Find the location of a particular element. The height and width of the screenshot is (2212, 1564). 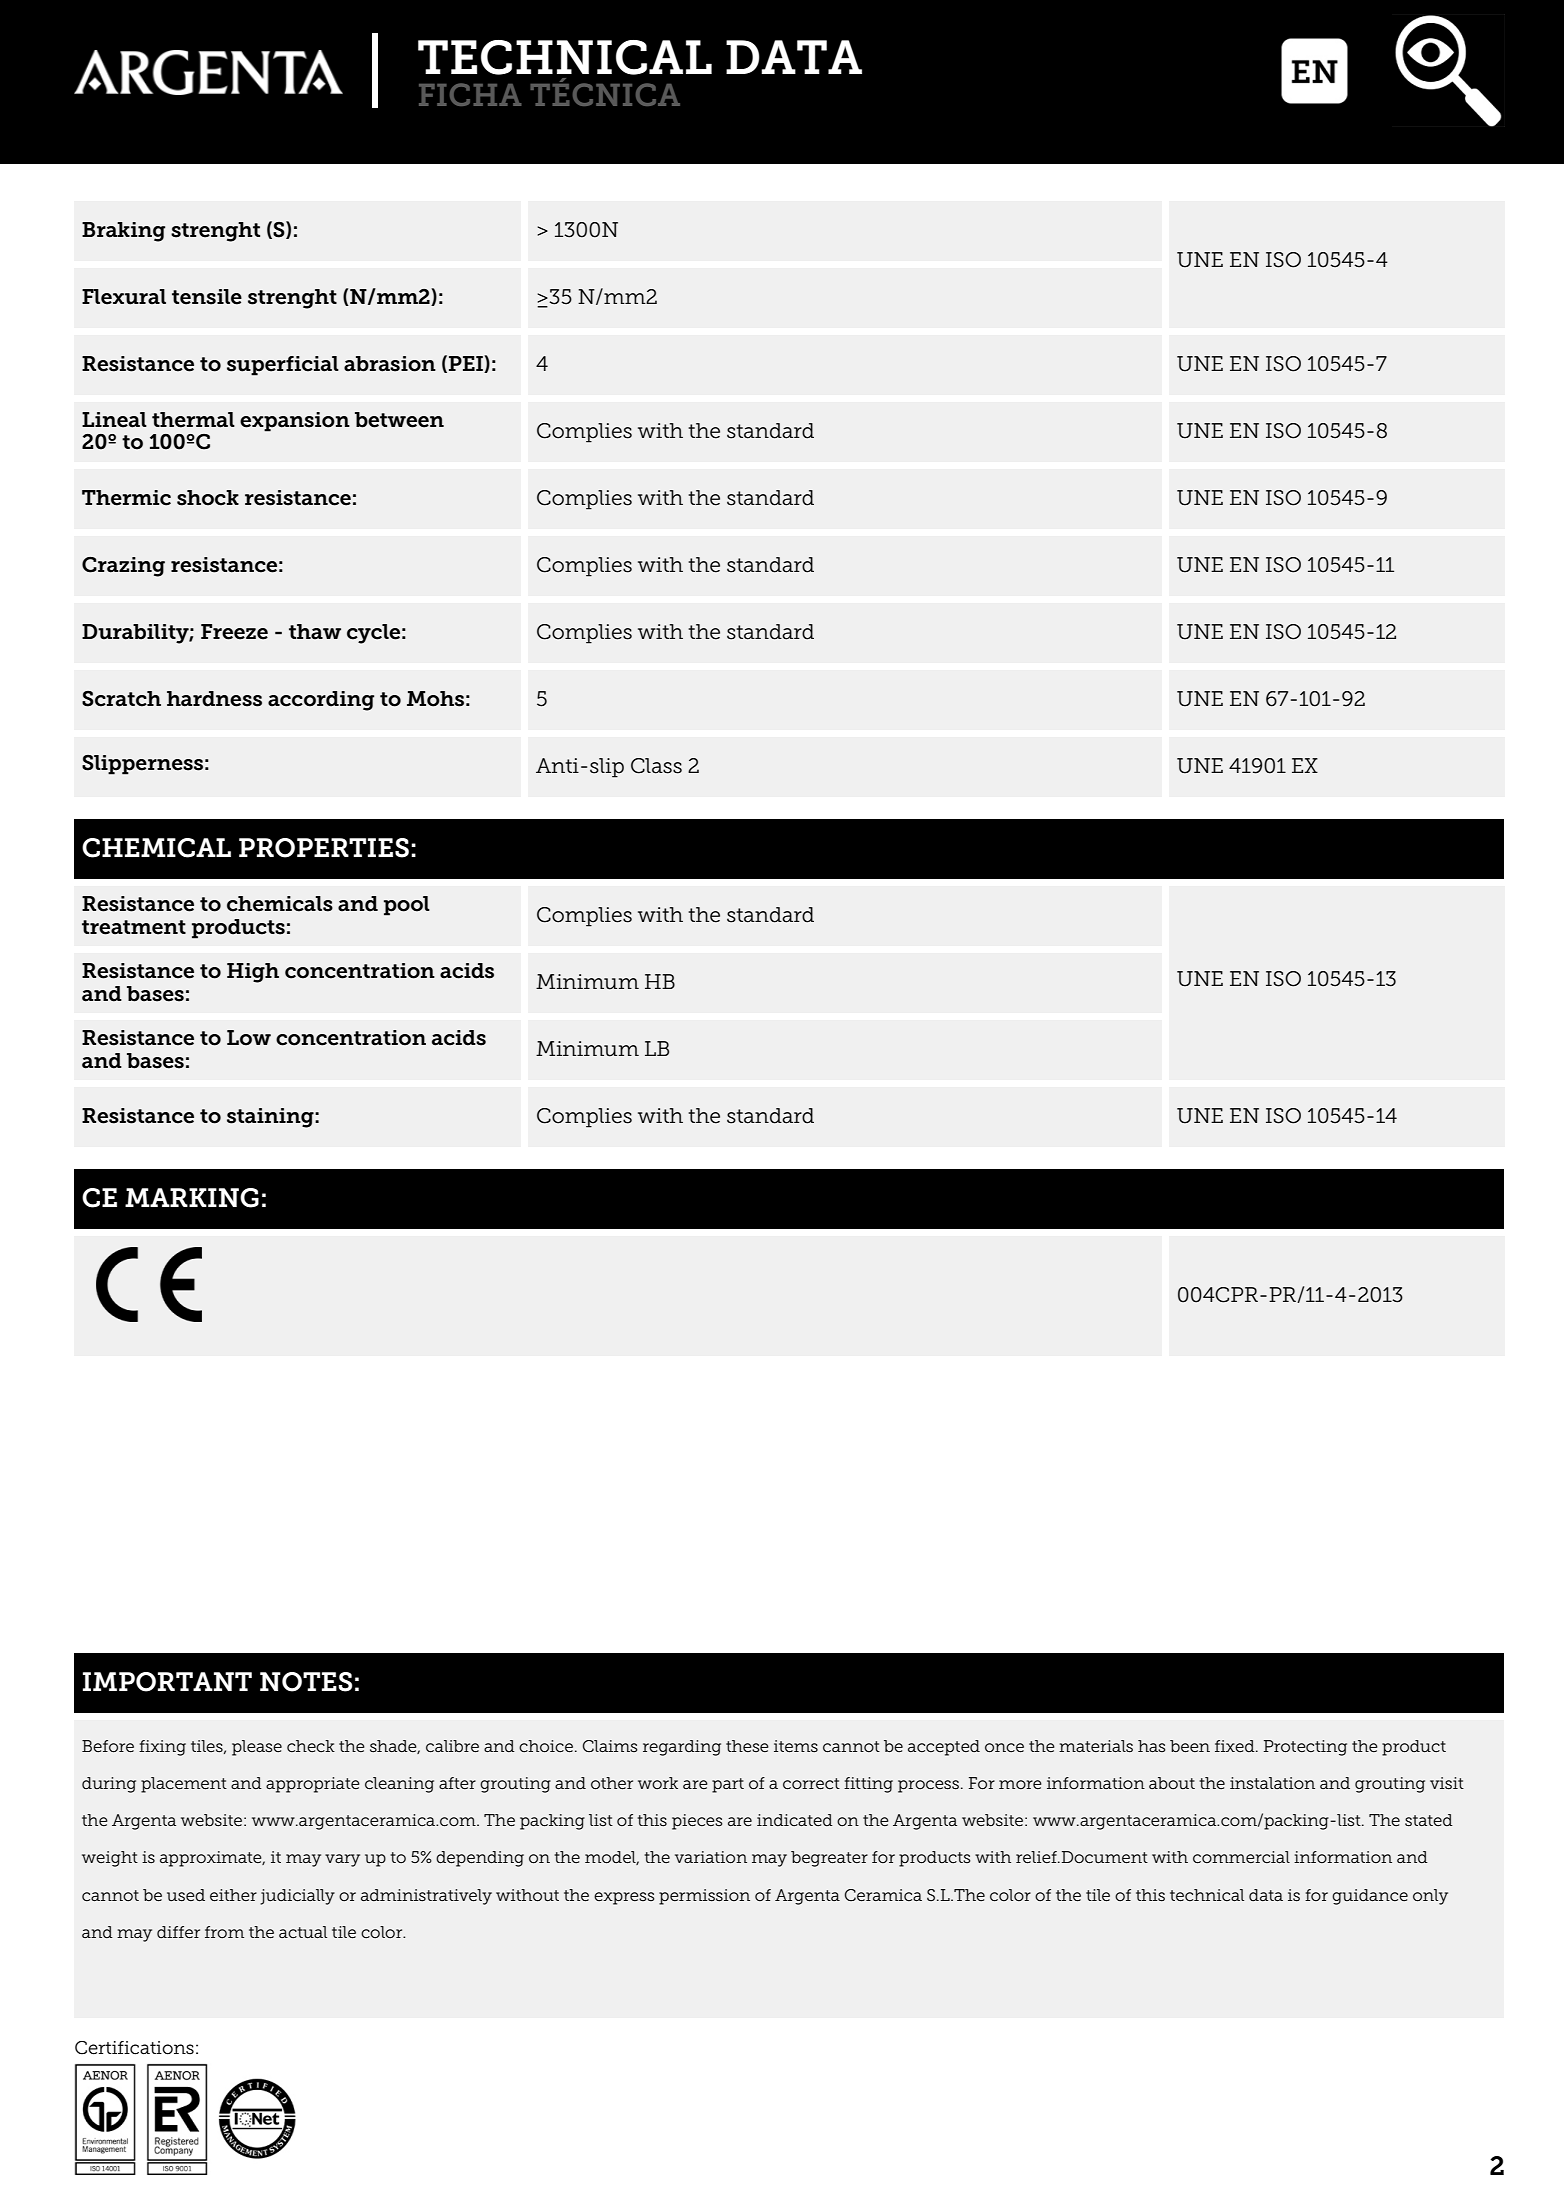

pool is located at coordinates (407, 906).
